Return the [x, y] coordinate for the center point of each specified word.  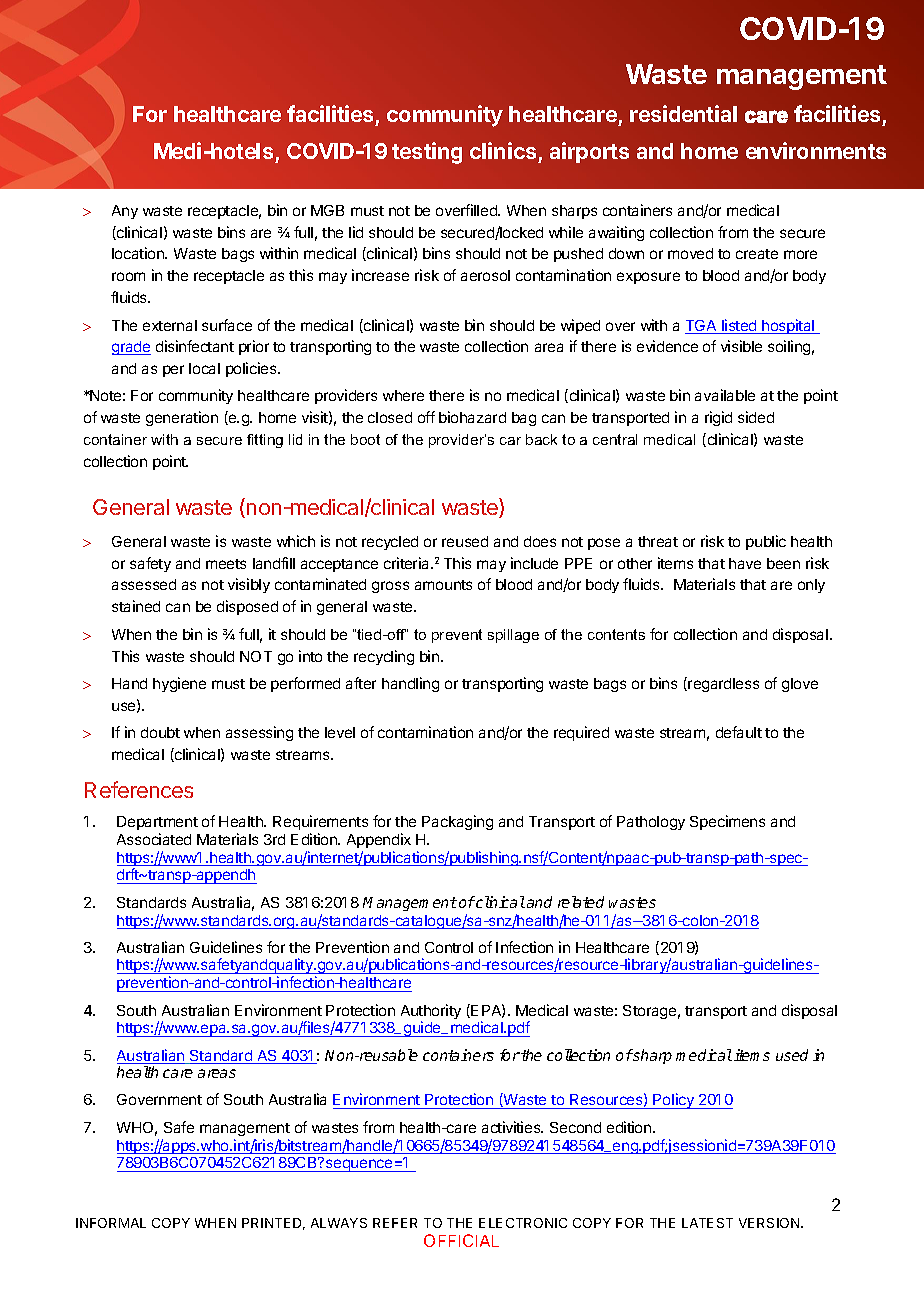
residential [683, 113]
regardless [723, 685]
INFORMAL [111, 1223]
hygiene [179, 684]
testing [427, 153]
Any [125, 212]
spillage [513, 636]
